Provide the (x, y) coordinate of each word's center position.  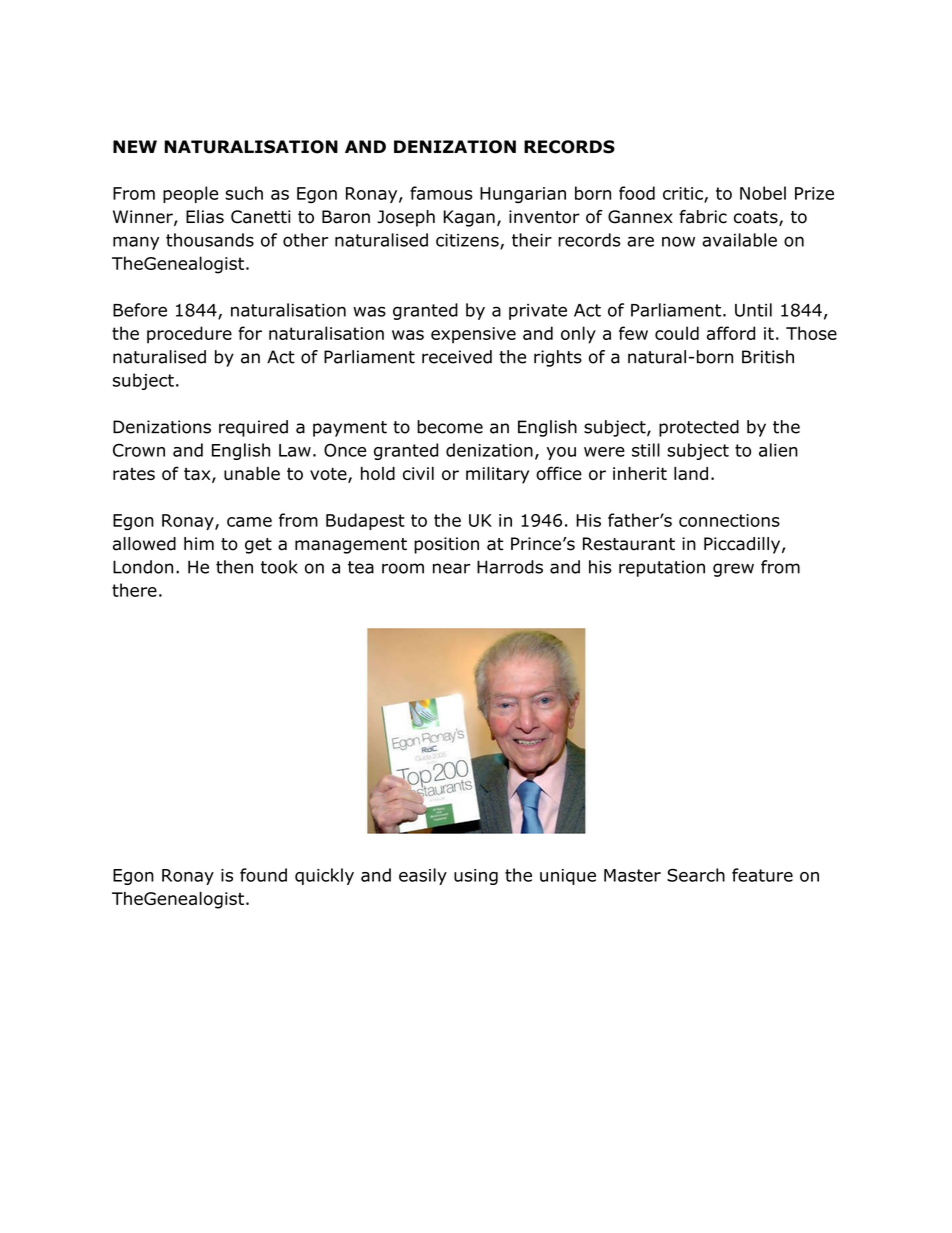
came (249, 522)
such (244, 193)
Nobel (763, 193)
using (476, 877)
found (263, 875)
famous (441, 193)
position (446, 545)
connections (729, 520)
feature (762, 875)
